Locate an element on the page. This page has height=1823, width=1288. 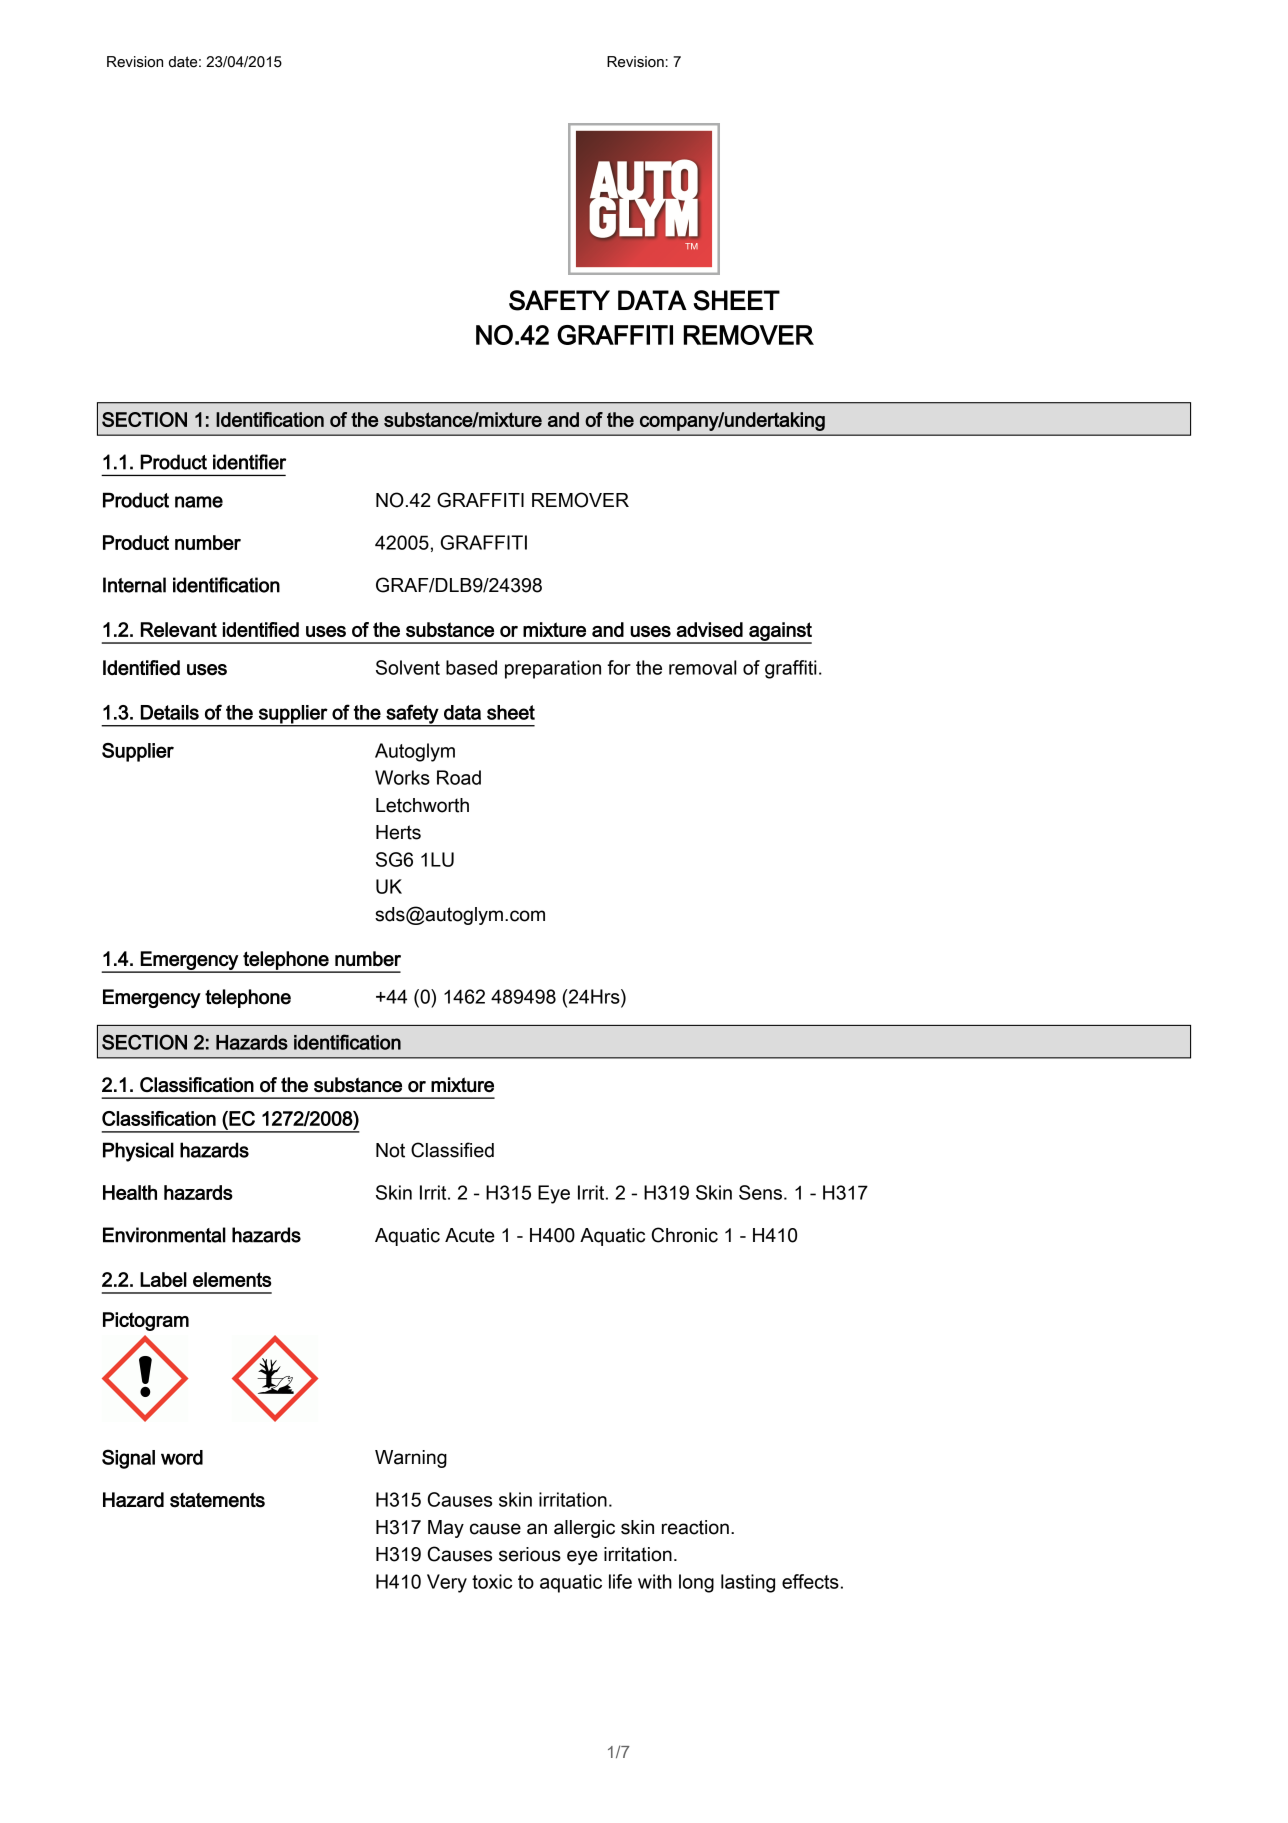
Herts is located at coordinates (398, 832).
